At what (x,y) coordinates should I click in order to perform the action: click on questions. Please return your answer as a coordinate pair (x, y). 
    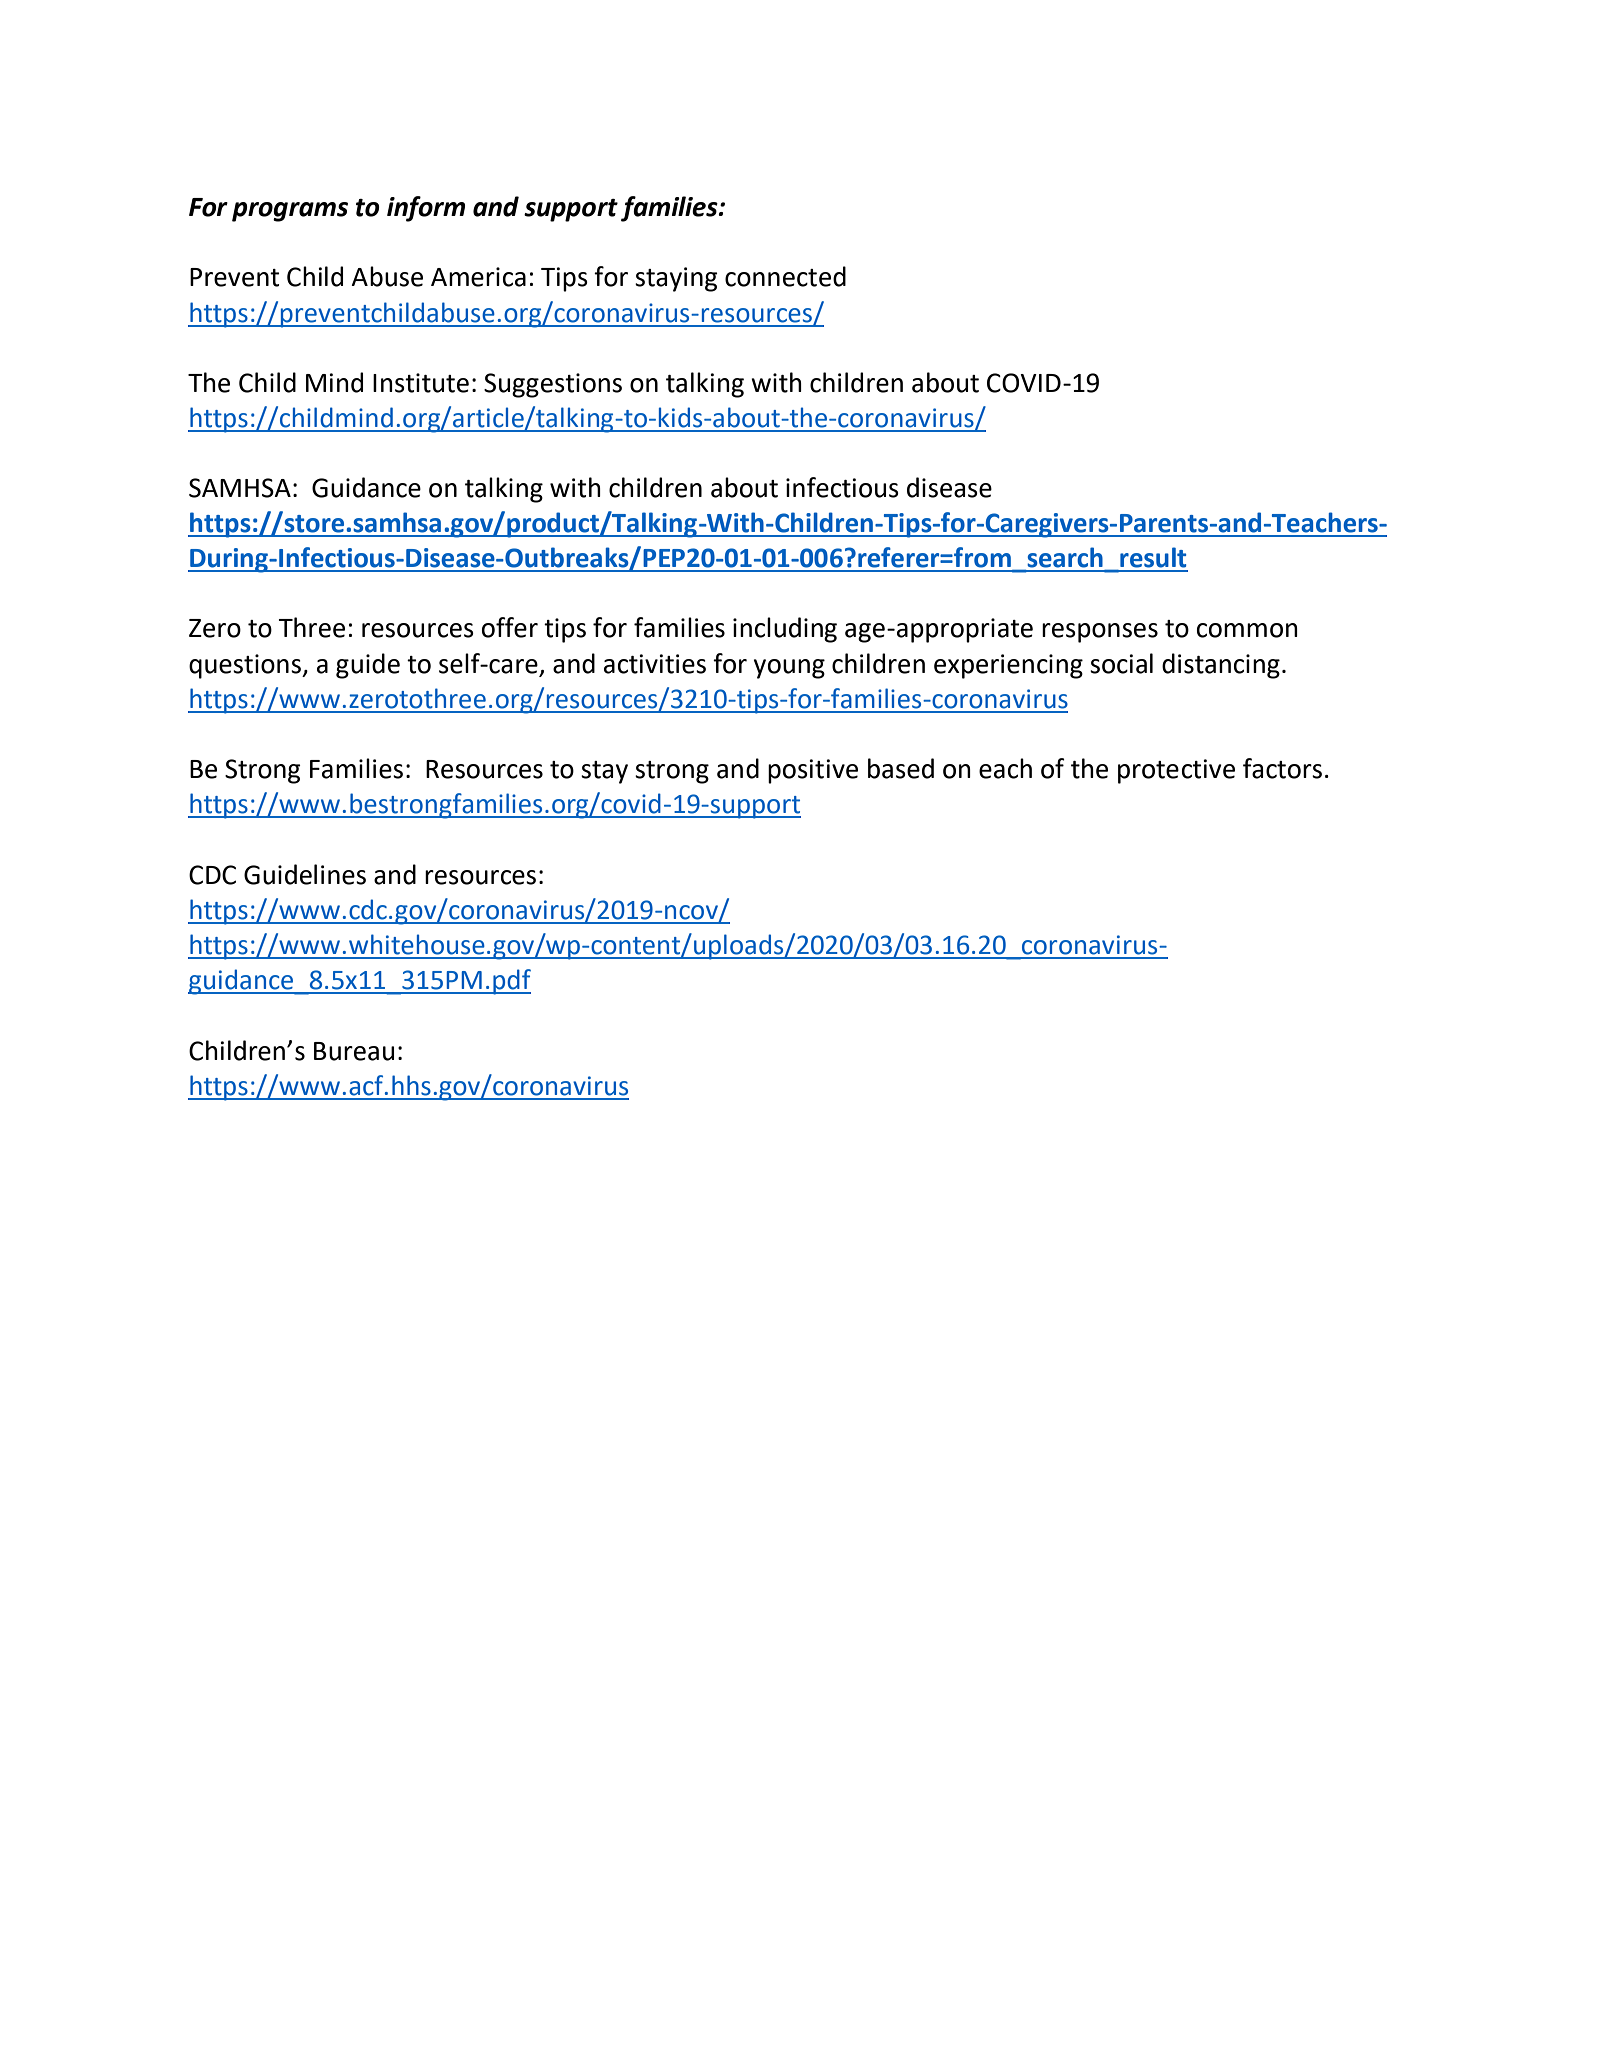
    Looking at the image, I should click on (246, 666).
